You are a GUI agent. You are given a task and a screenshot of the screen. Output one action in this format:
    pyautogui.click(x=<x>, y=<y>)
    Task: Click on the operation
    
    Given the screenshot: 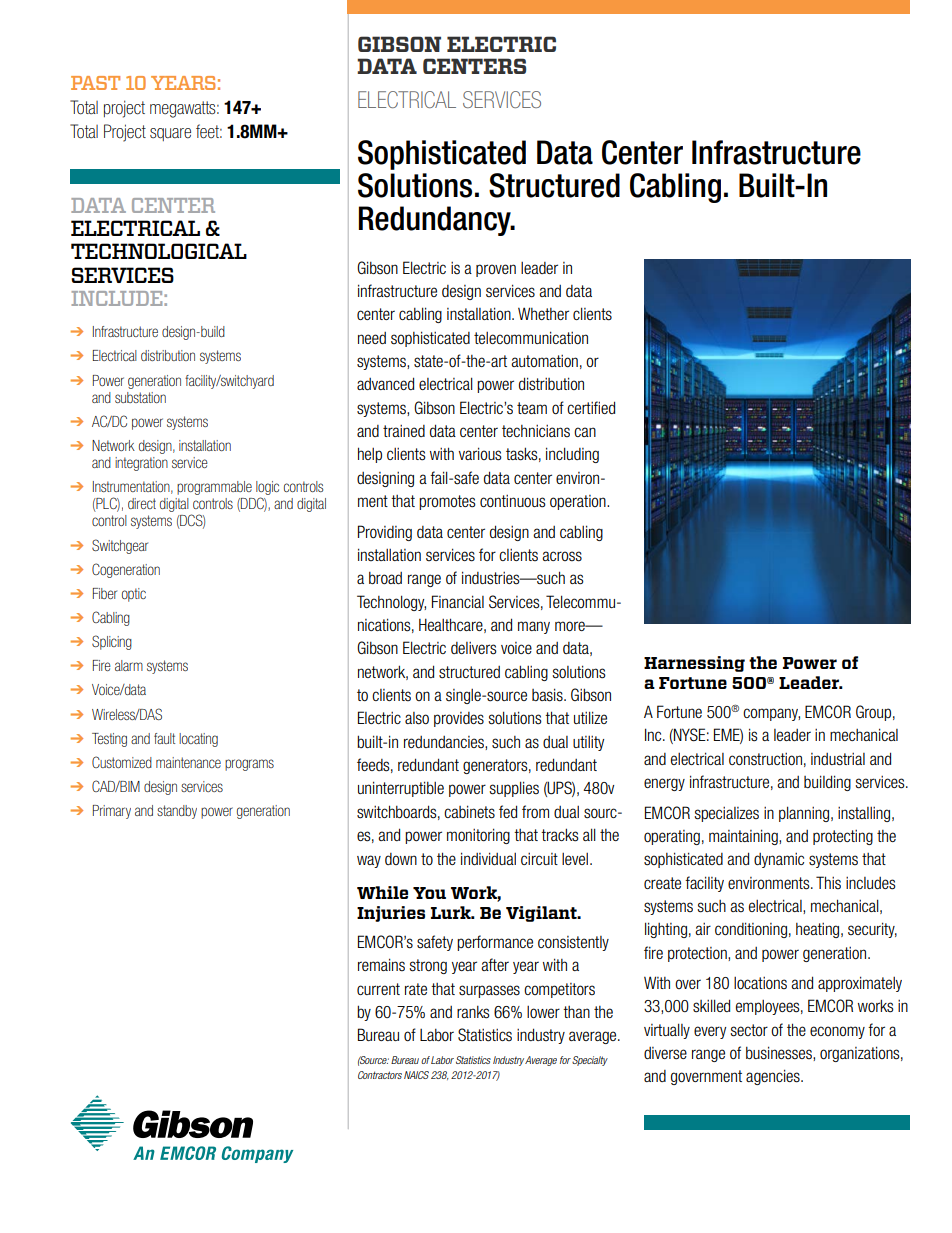 What is the action you would take?
    pyautogui.click(x=579, y=502)
